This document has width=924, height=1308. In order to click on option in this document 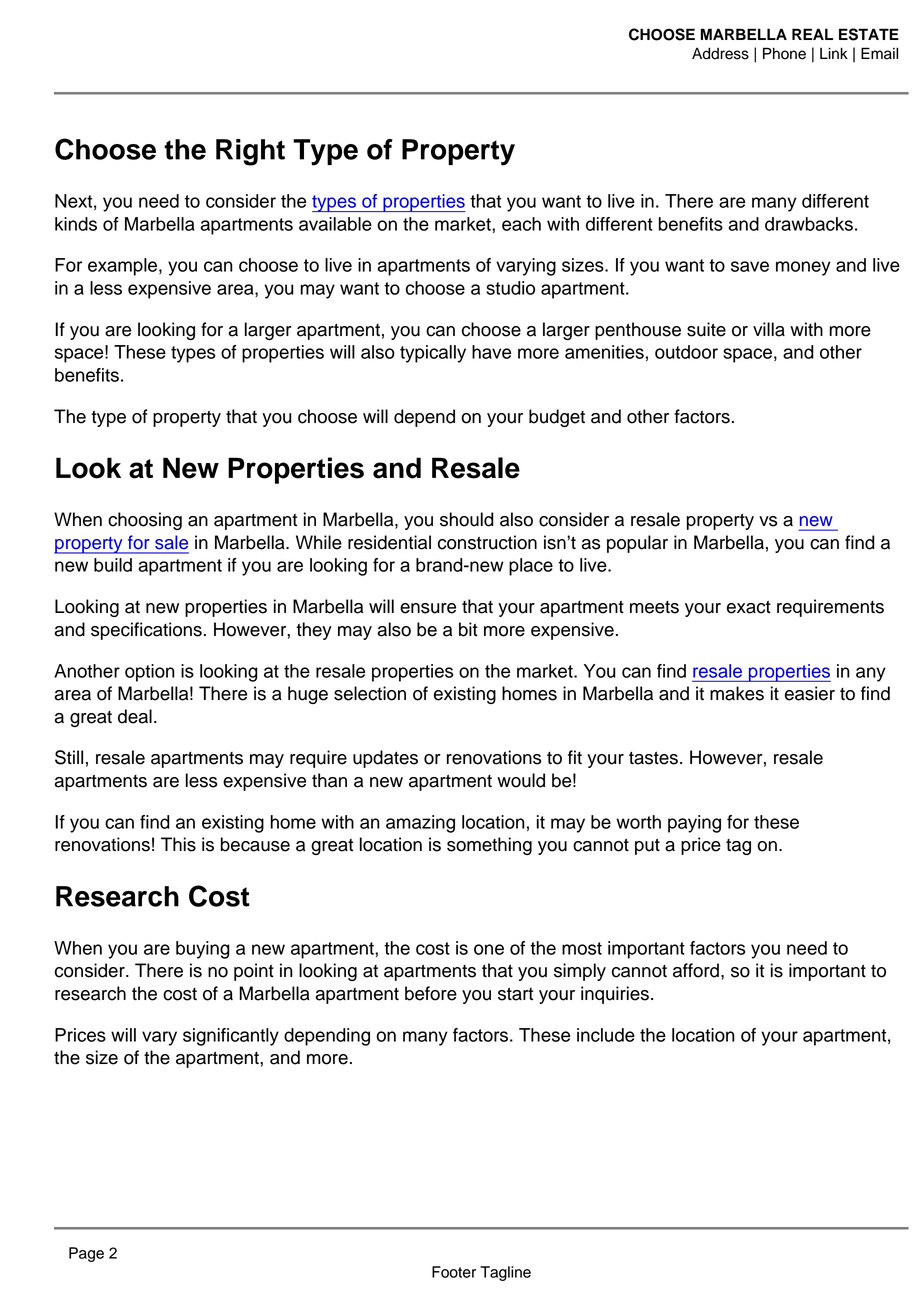, I will do `click(150, 673)`.
